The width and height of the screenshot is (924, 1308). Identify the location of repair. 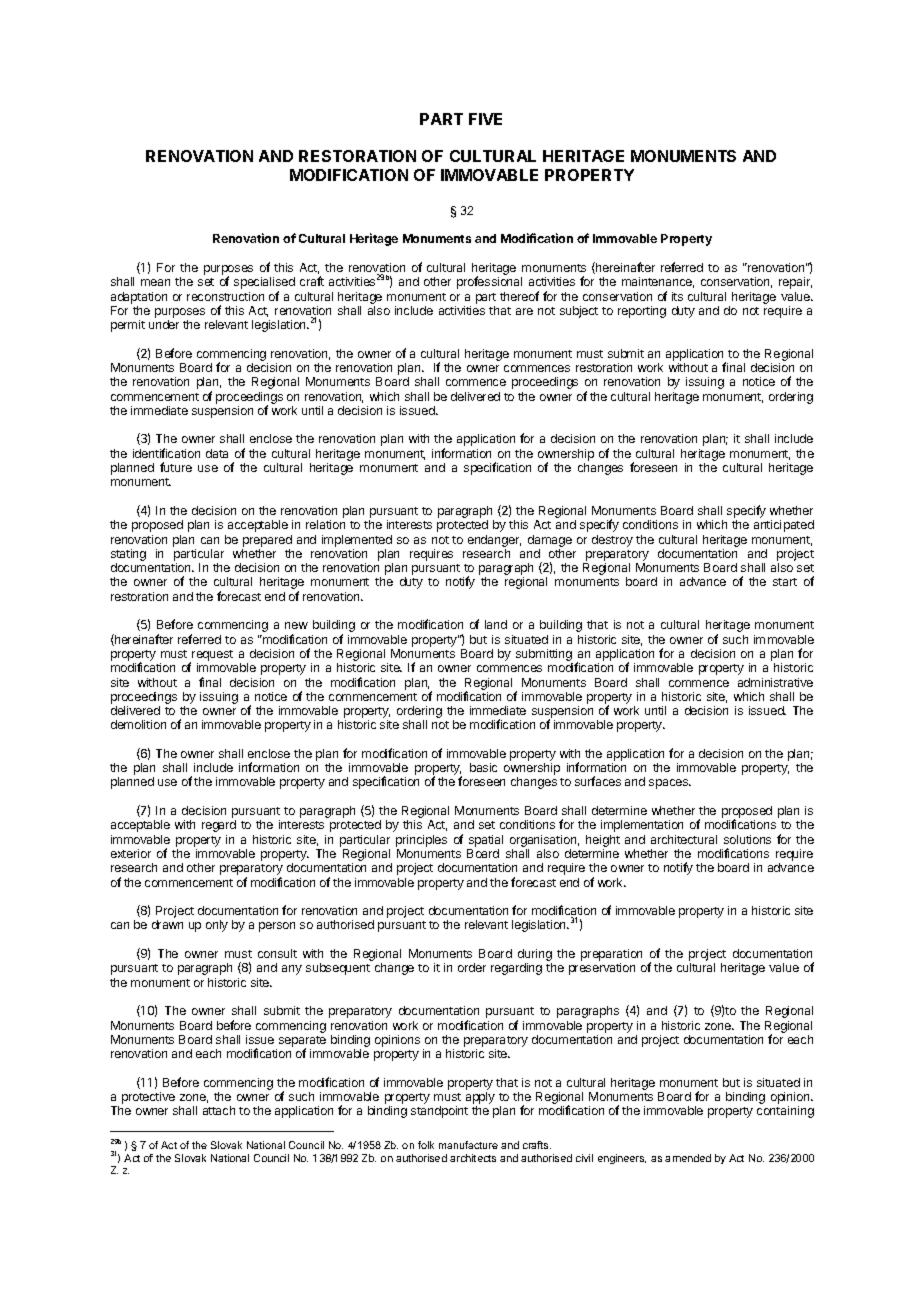
(795, 283).
